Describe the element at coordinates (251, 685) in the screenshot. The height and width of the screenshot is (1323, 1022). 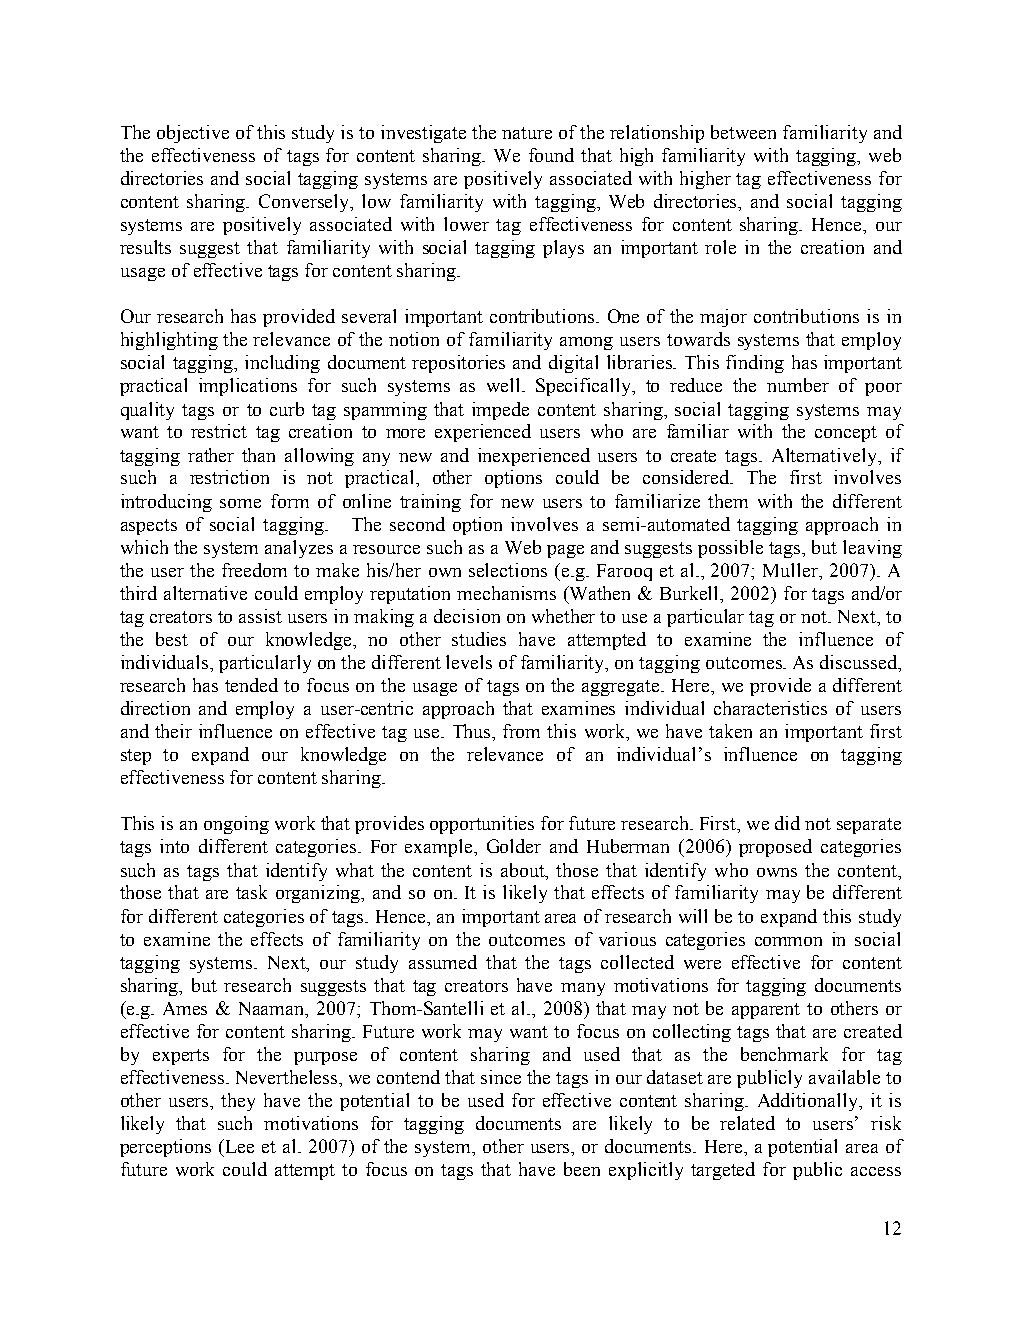
I see `tended` at that location.
